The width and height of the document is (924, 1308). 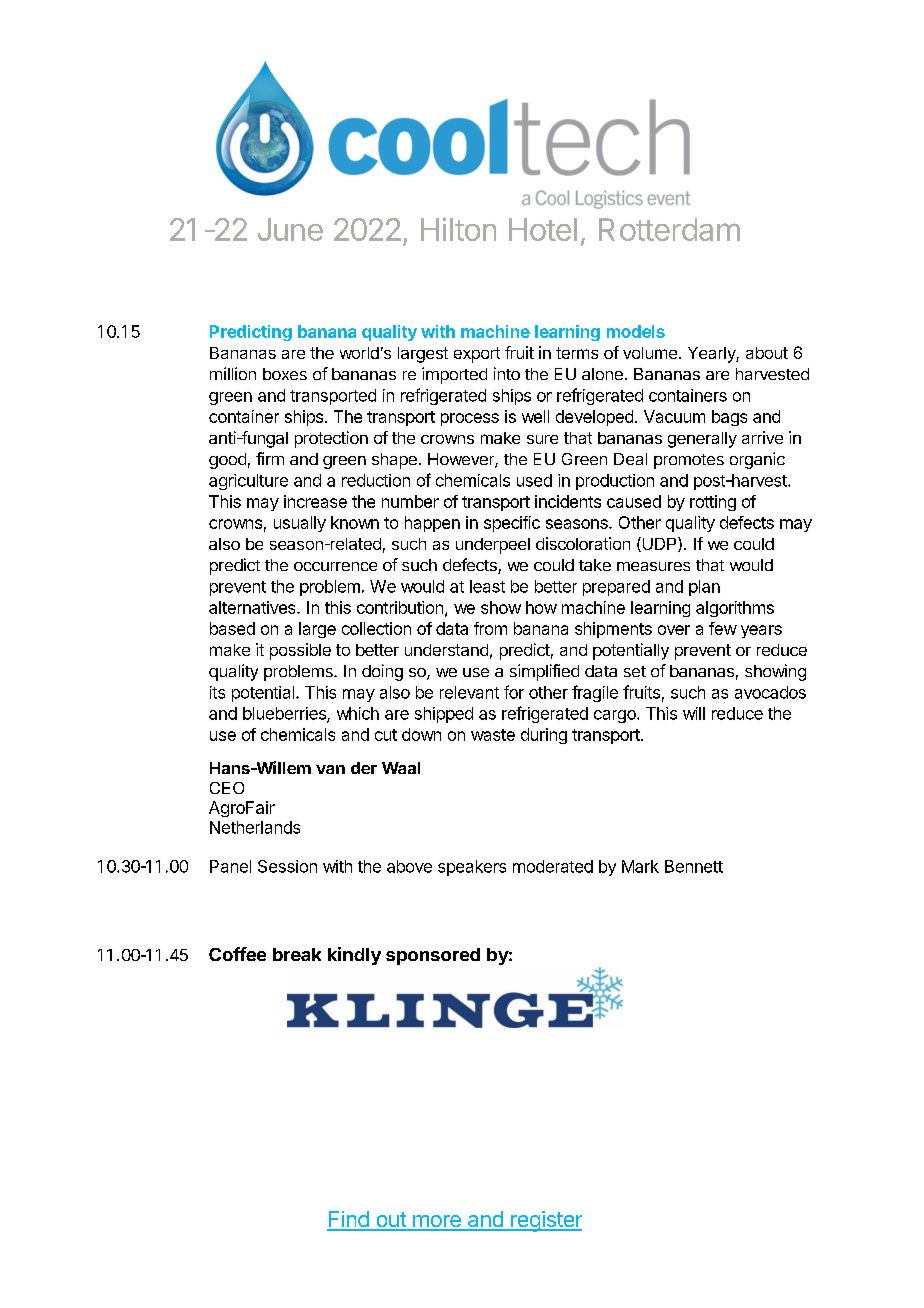 I want to click on waste, so click(x=493, y=735).
